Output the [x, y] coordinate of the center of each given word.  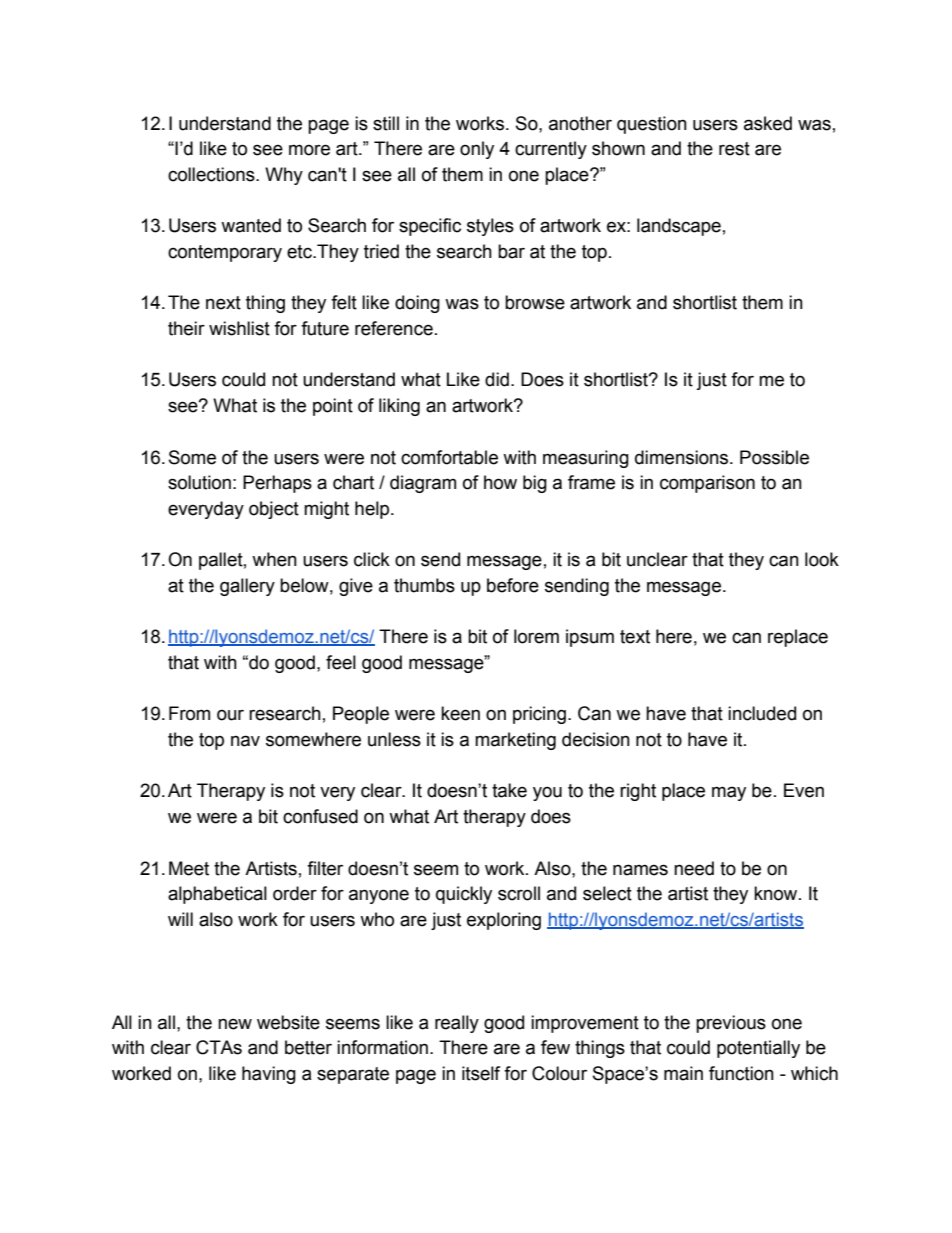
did [497, 379]
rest [734, 149]
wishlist [239, 328]
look [822, 559]
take [509, 790]
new [235, 1024]
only [477, 150]
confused [320, 816]
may [729, 793]
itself [481, 1073]
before [513, 585]
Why [284, 176]
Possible [774, 457]
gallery [247, 587]
